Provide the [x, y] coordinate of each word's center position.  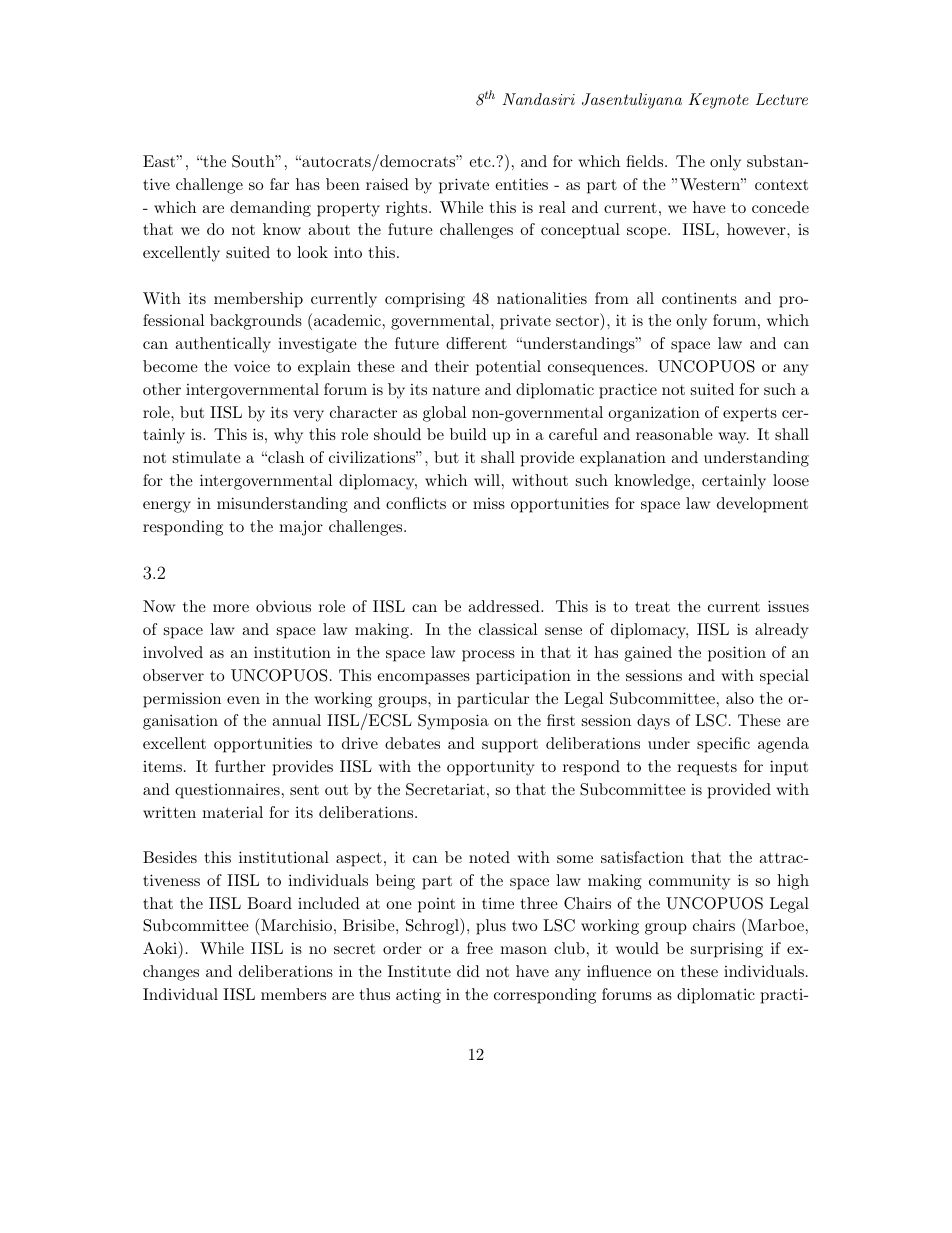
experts [750, 414]
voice [252, 366]
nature [456, 389]
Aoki [161, 949]
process [488, 656]
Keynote [719, 101]
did [468, 971]
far [279, 184]
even [243, 700]
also [740, 698]
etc [481, 161]
